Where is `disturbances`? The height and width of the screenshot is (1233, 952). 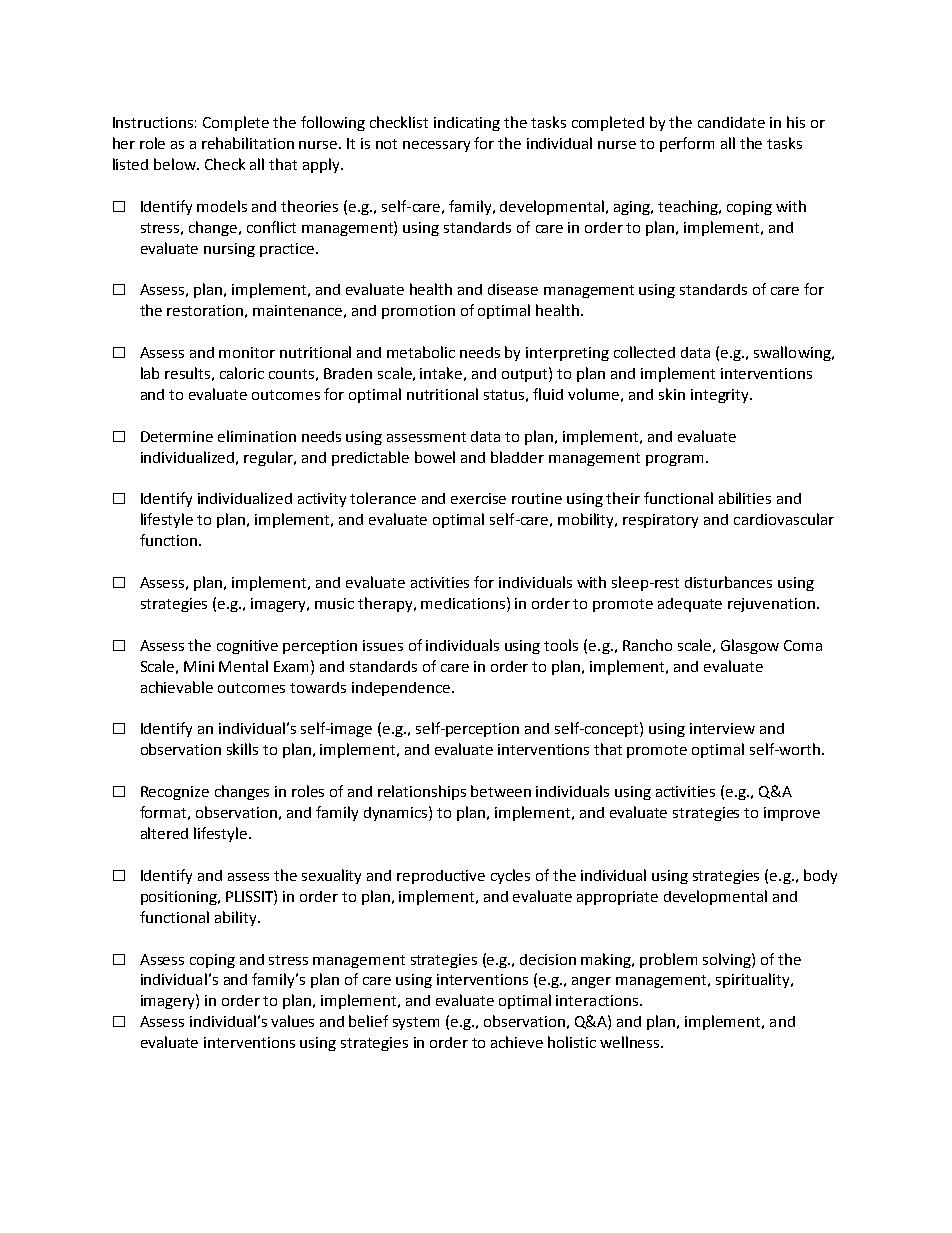
disturbances is located at coordinates (728, 582).
